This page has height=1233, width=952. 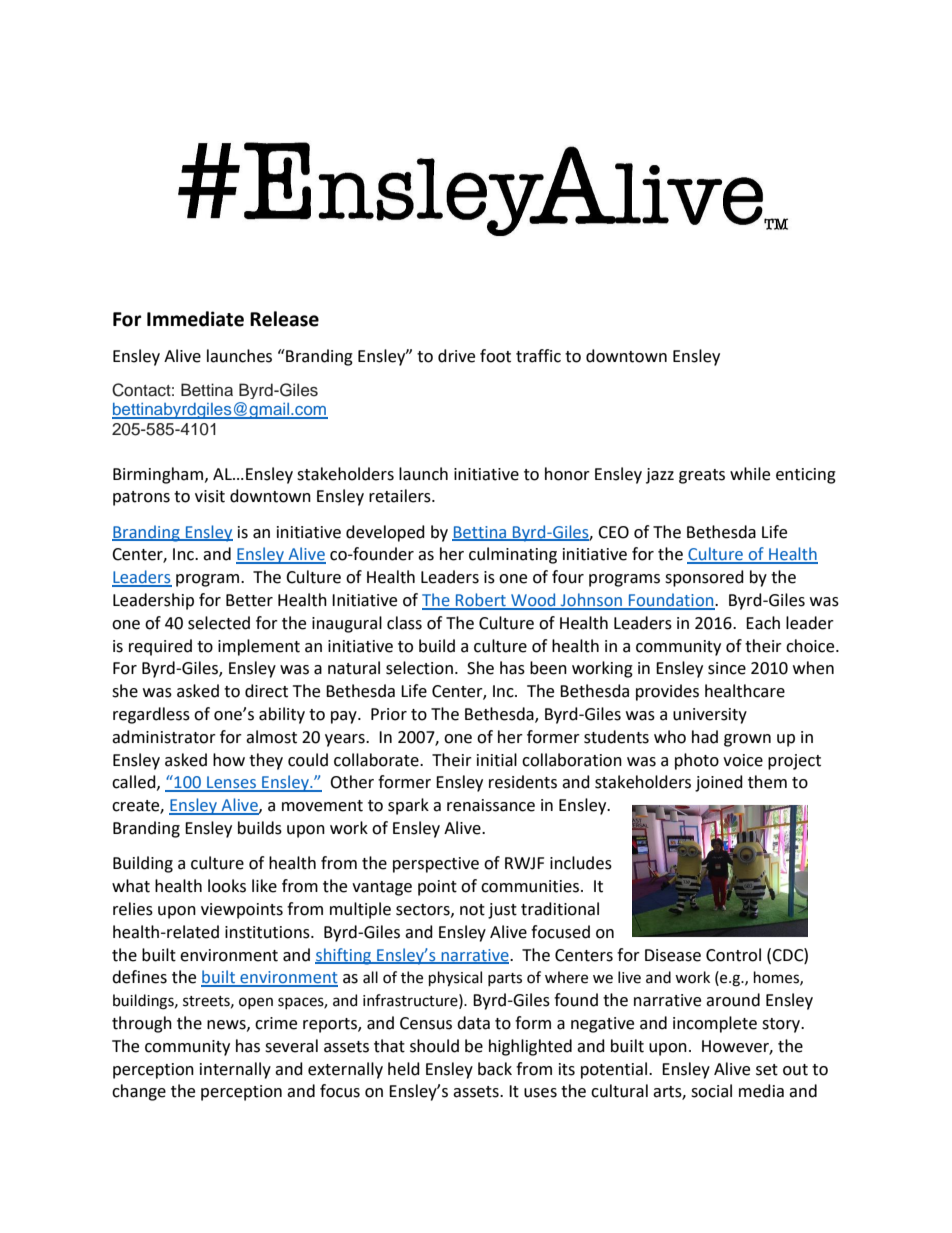 What do you see at coordinates (538, 356) in the page?
I see `traffic` at bounding box center [538, 356].
